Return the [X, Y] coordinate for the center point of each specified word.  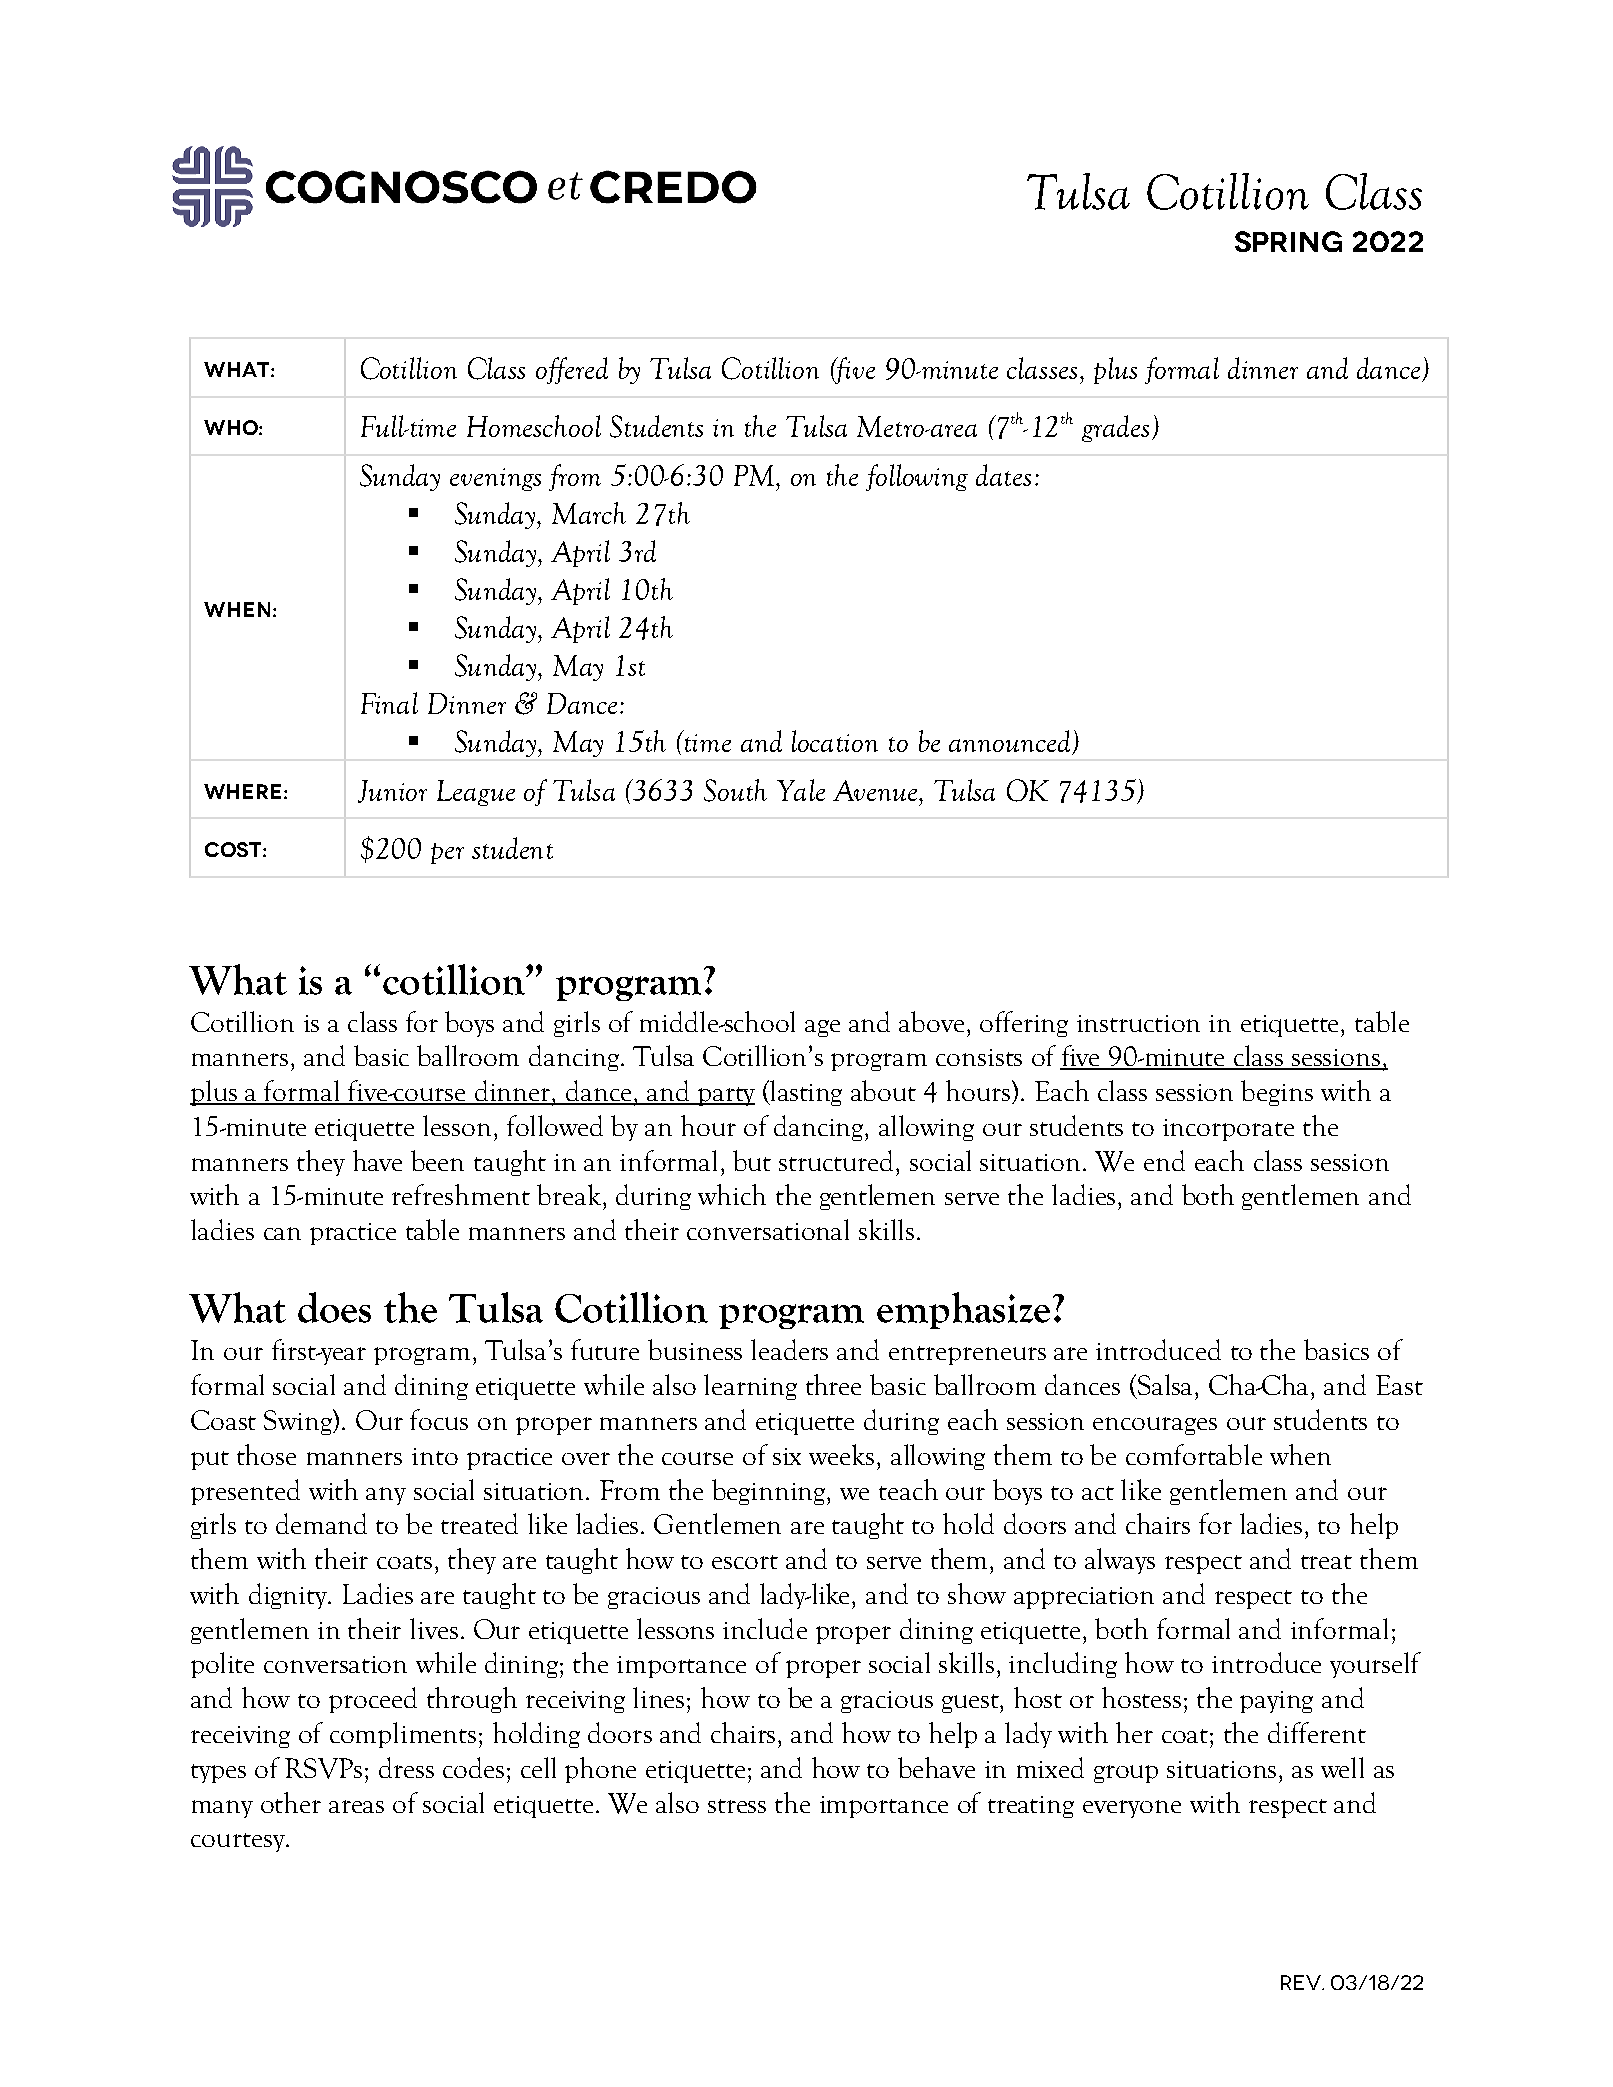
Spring [1288, 241]
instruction [1138, 1023]
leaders [789, 1349]
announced [1011, 742]
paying [1276, 1702]
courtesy [239, 1842]
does [334, 1307]
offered [572, 370]
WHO [232, 427]
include [765, 1628]
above [931, 1021]
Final [389, 703]
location [835, 741]
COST [234, 849]
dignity [289, 1596]
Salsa [1165, 1384]
